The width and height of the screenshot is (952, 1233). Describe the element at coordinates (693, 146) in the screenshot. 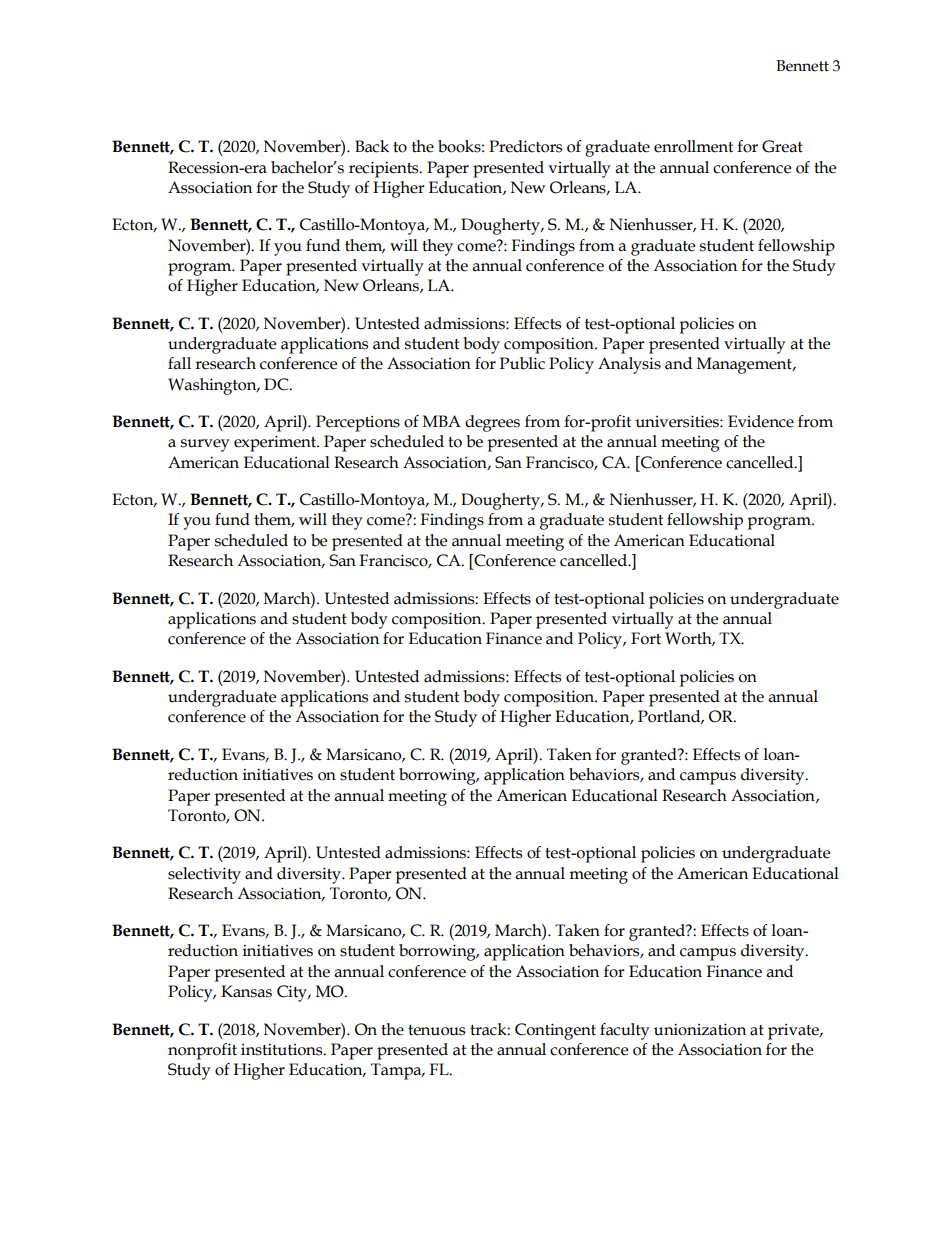

I see `enrollment` at that location.
